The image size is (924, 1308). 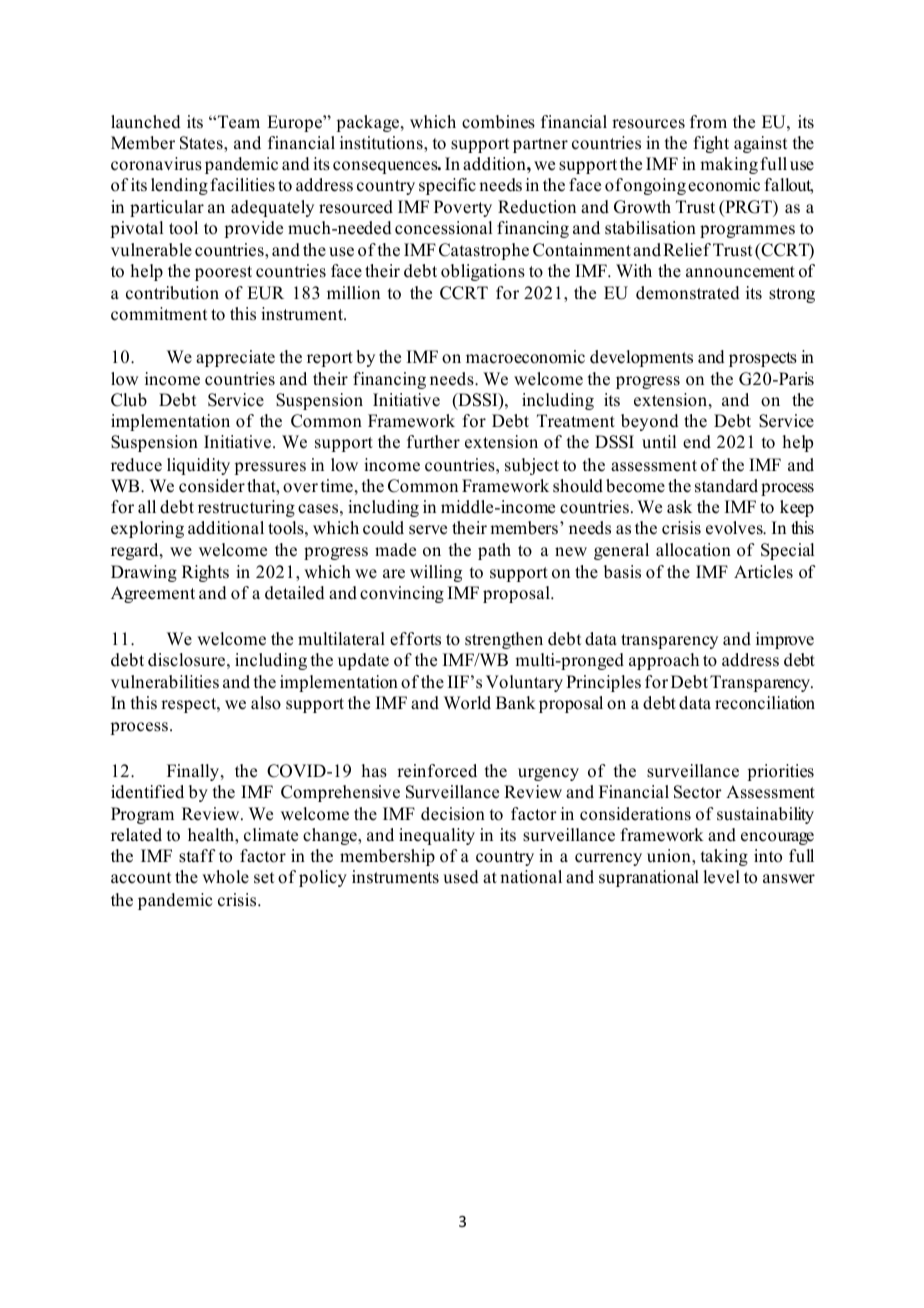 What do you see at coordinates (498, 122) in the page?
I see `combines` at bounding box center [498, 122].
